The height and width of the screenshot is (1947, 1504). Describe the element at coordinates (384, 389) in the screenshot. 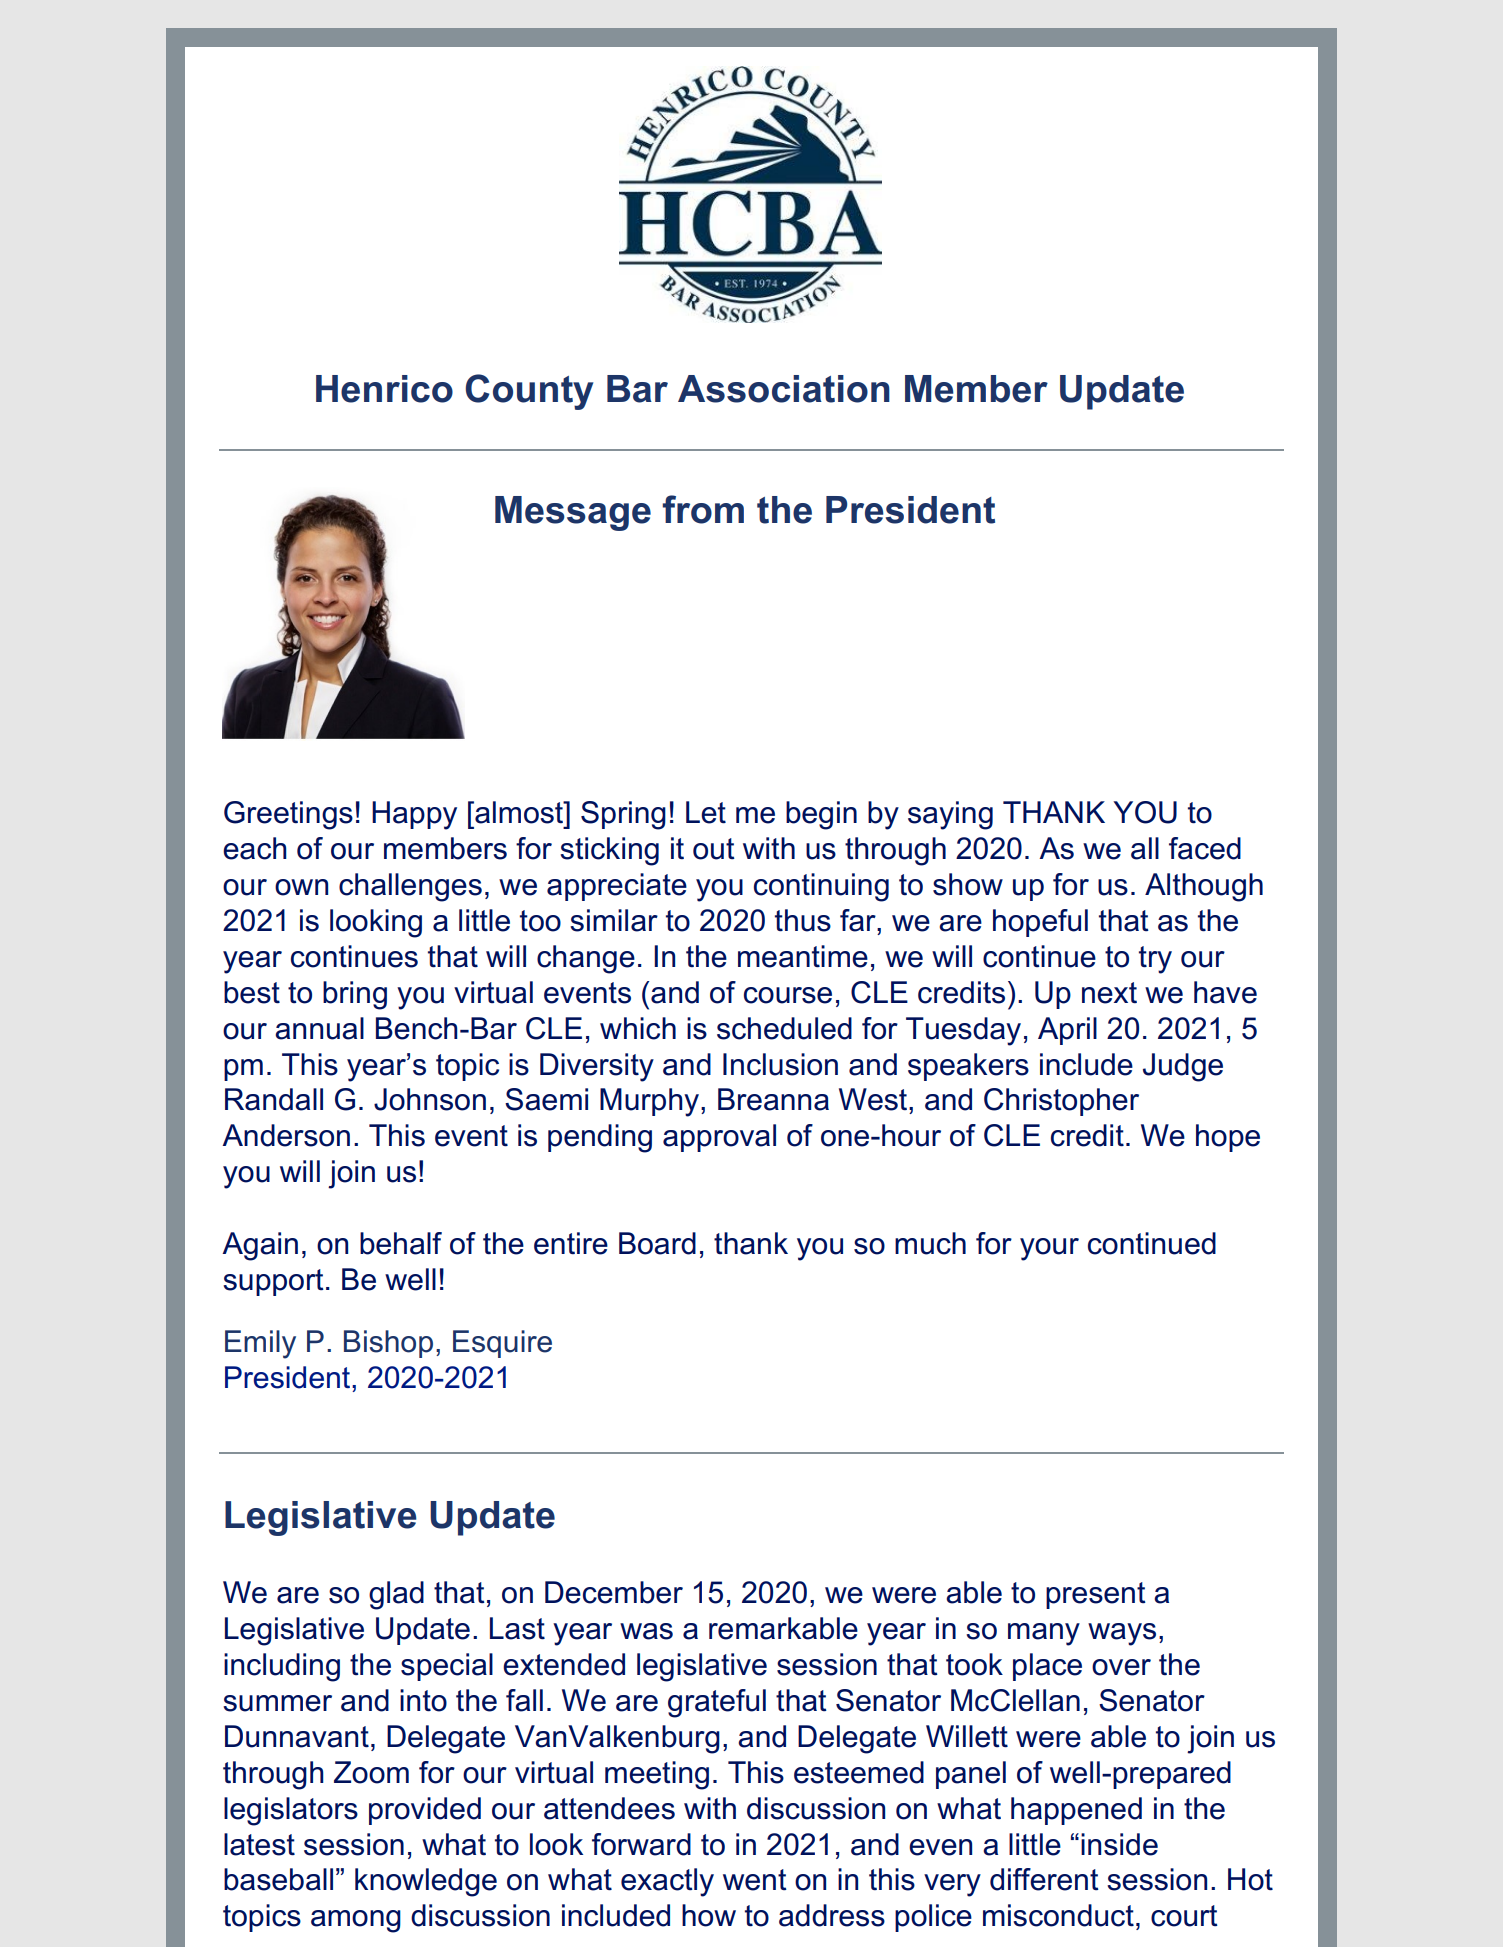

I see `Henrico` at that location.
